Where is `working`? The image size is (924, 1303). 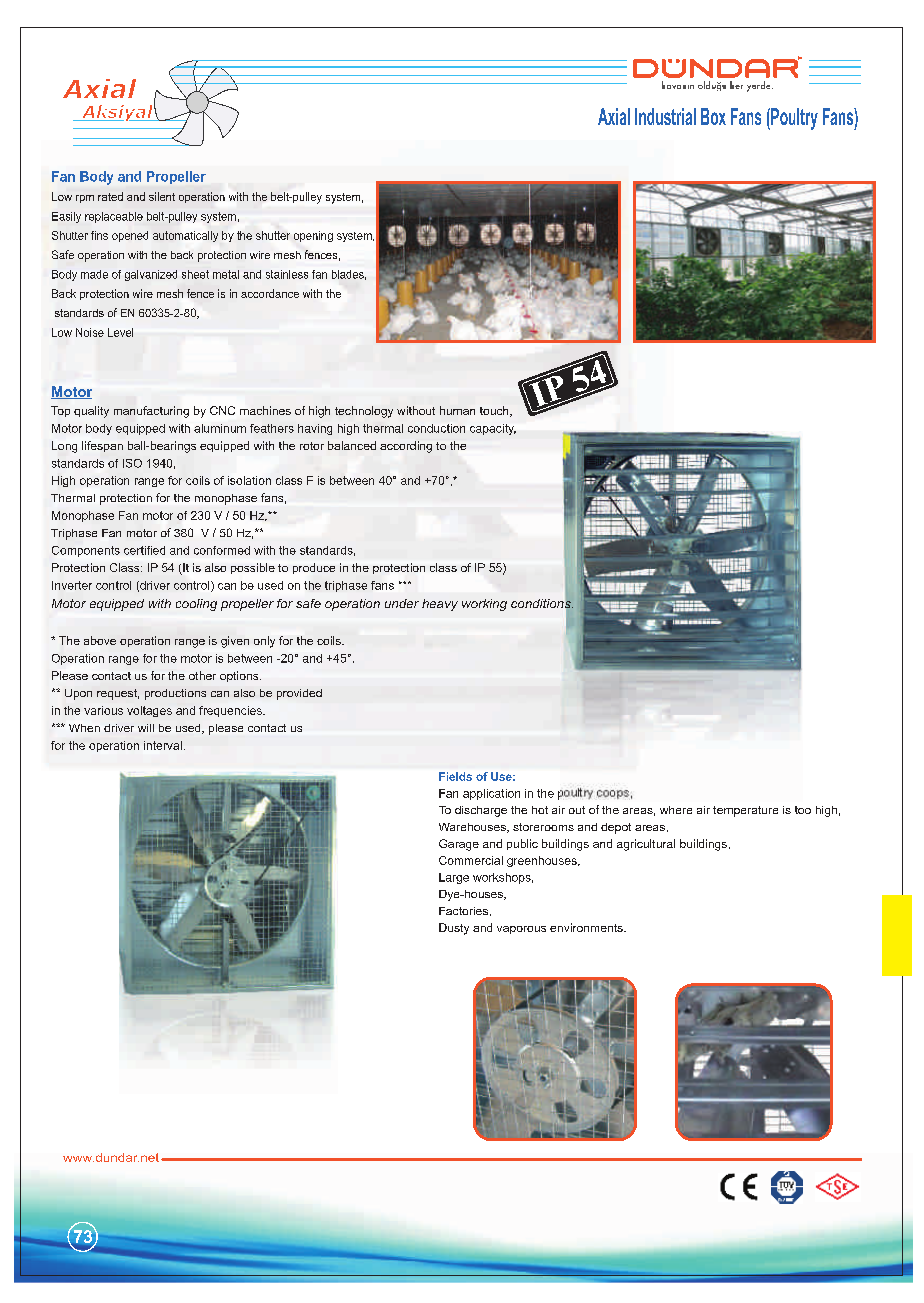 working is located at coordinates (484, 605).
